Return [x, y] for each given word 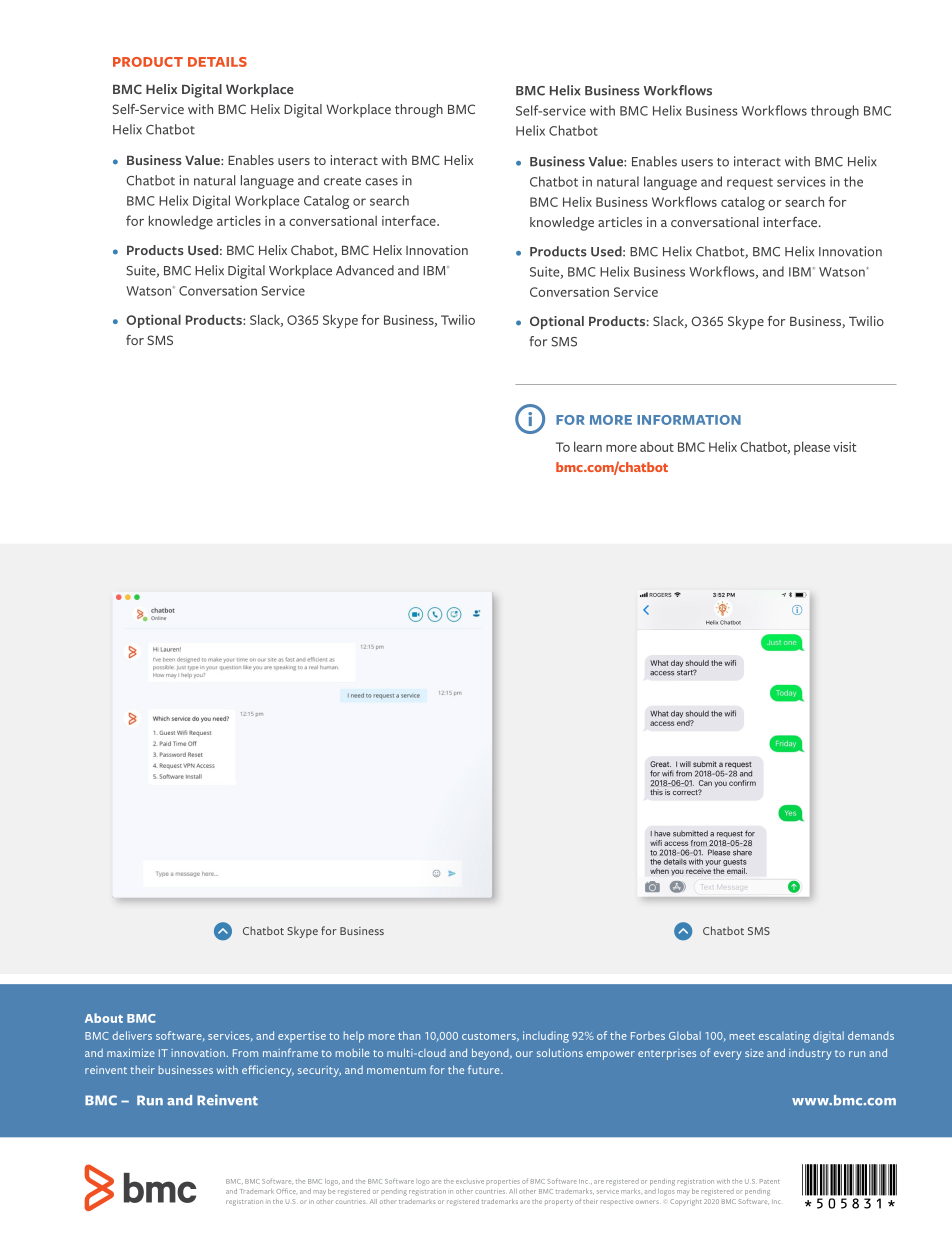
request [750, 184]
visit [845, 447]
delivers [132, 1035]
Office [287, 1191]
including [546, 1037]
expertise [302, 1037]
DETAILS [217, 62]
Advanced [365, 270]
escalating [784, 1037]
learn [588, 446]
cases [381, 182]
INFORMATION [689, 420]
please [812, 448]
